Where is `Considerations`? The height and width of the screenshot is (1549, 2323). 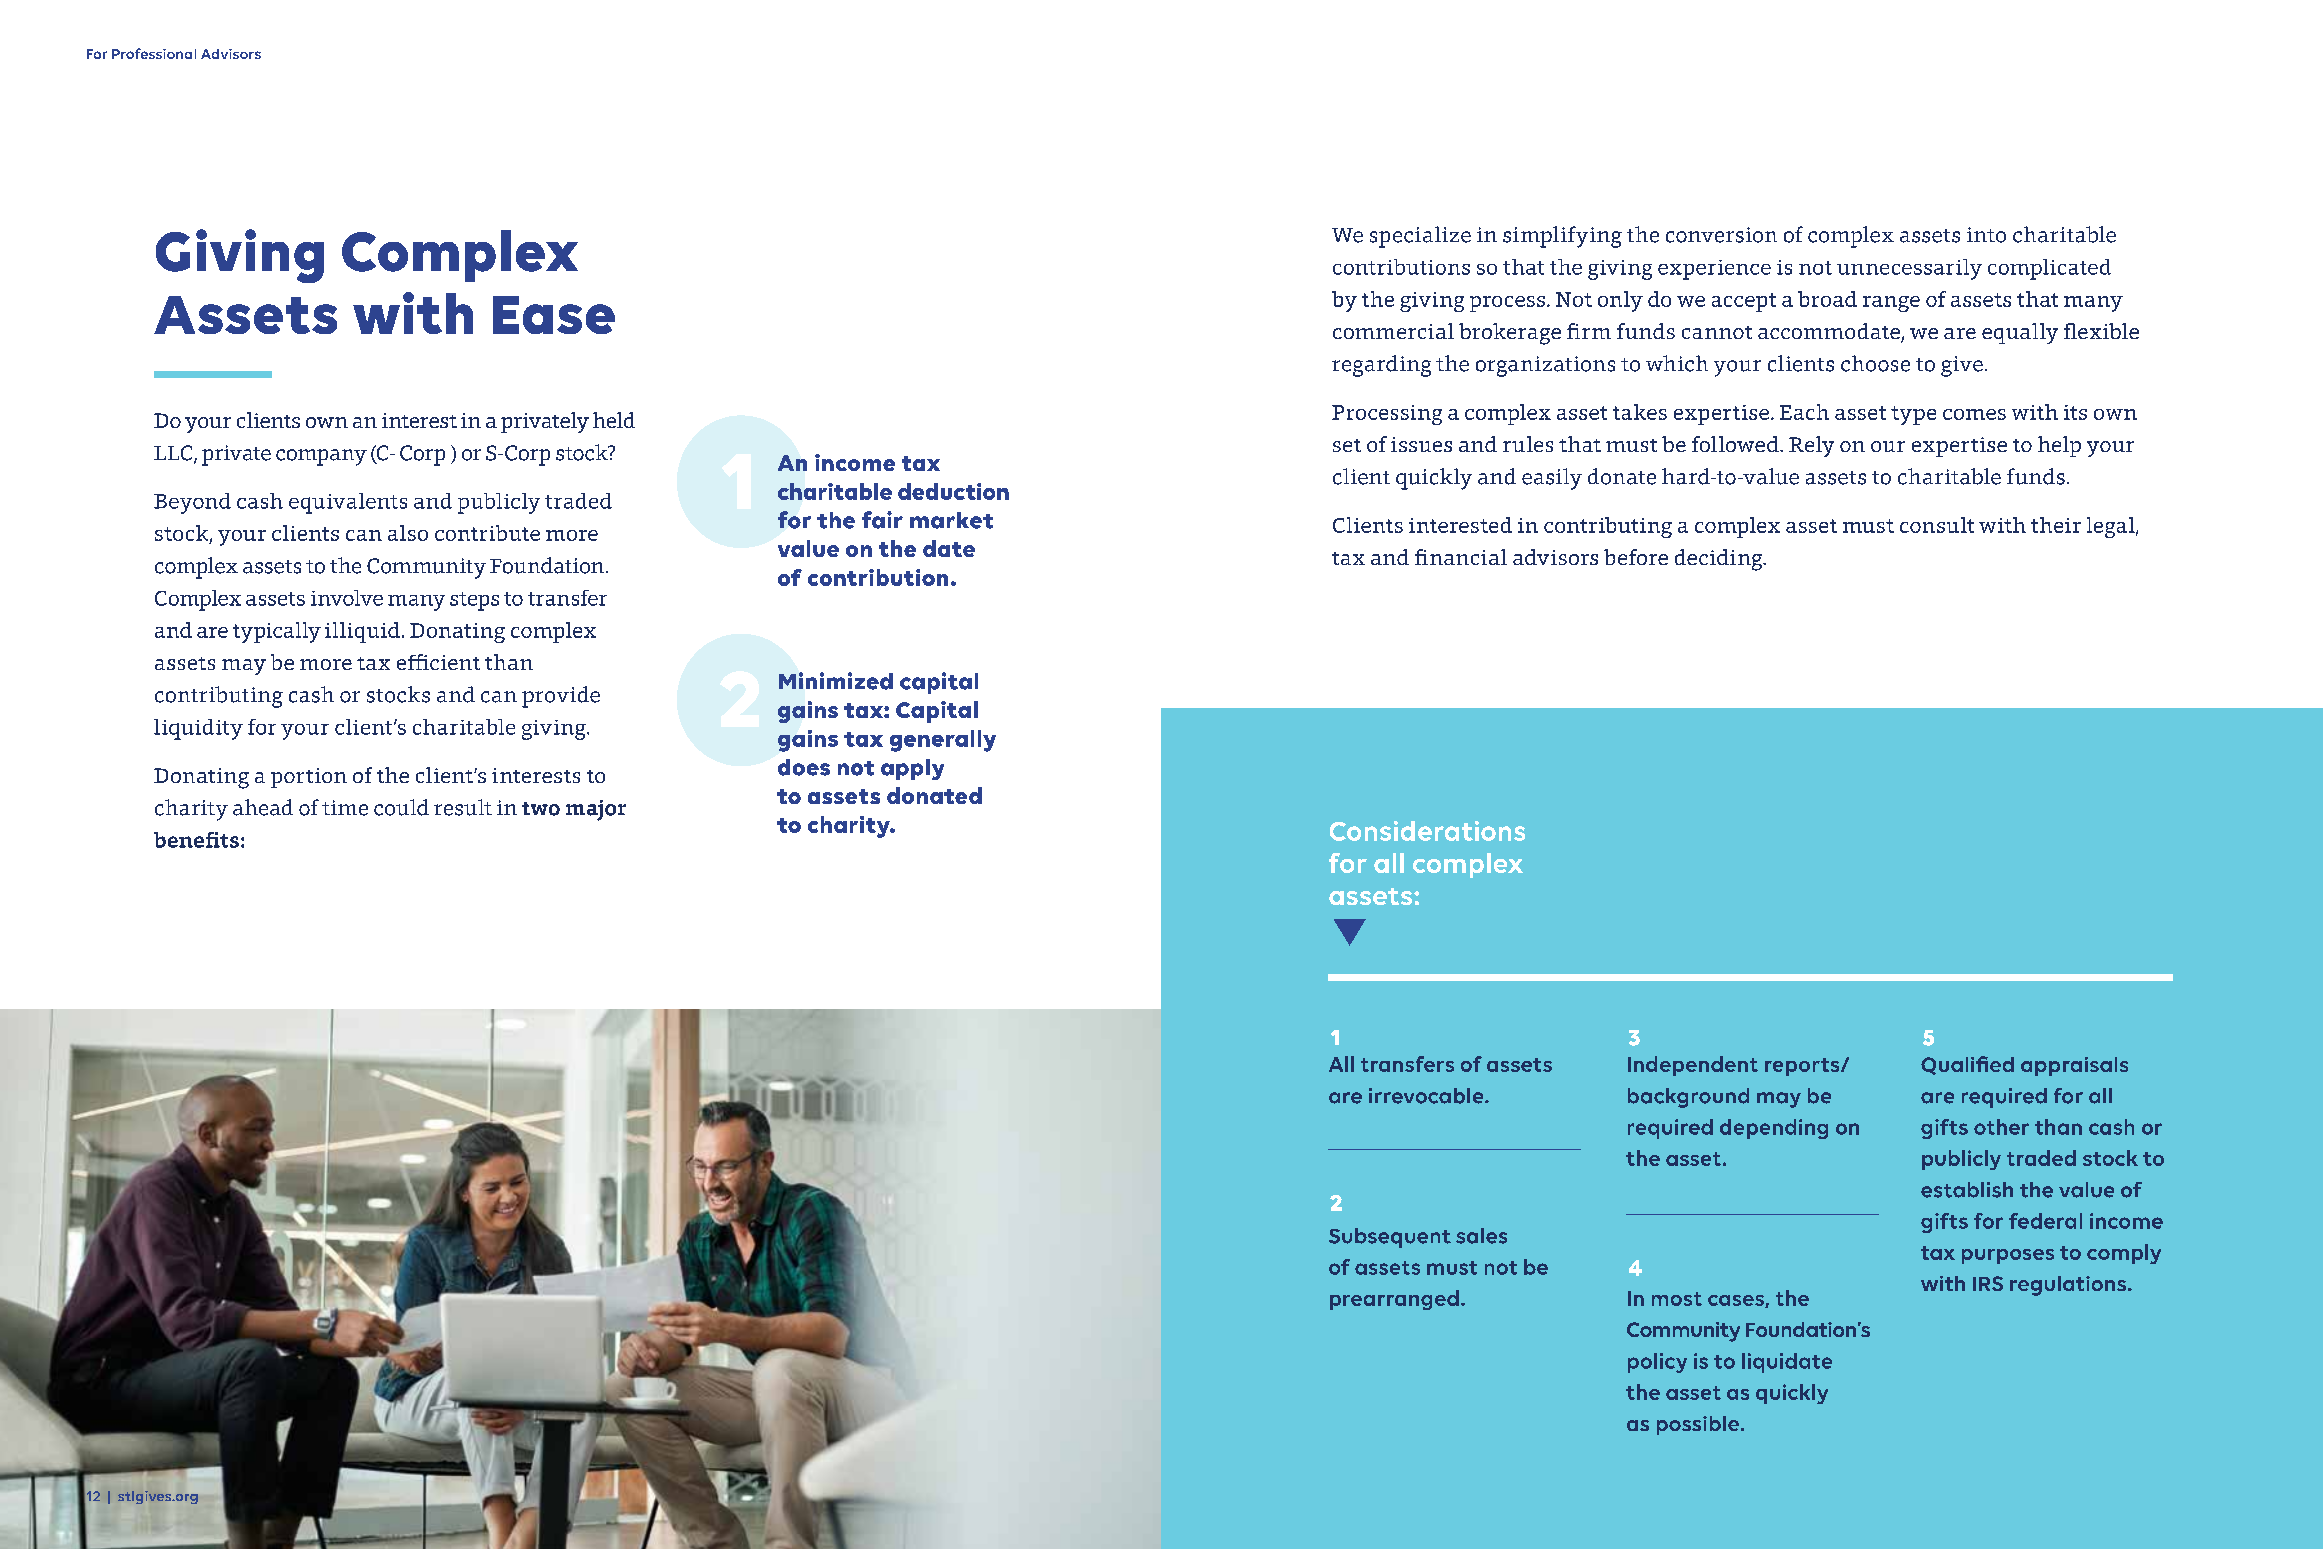 Considerations is located at coordinates (1427, 831).
